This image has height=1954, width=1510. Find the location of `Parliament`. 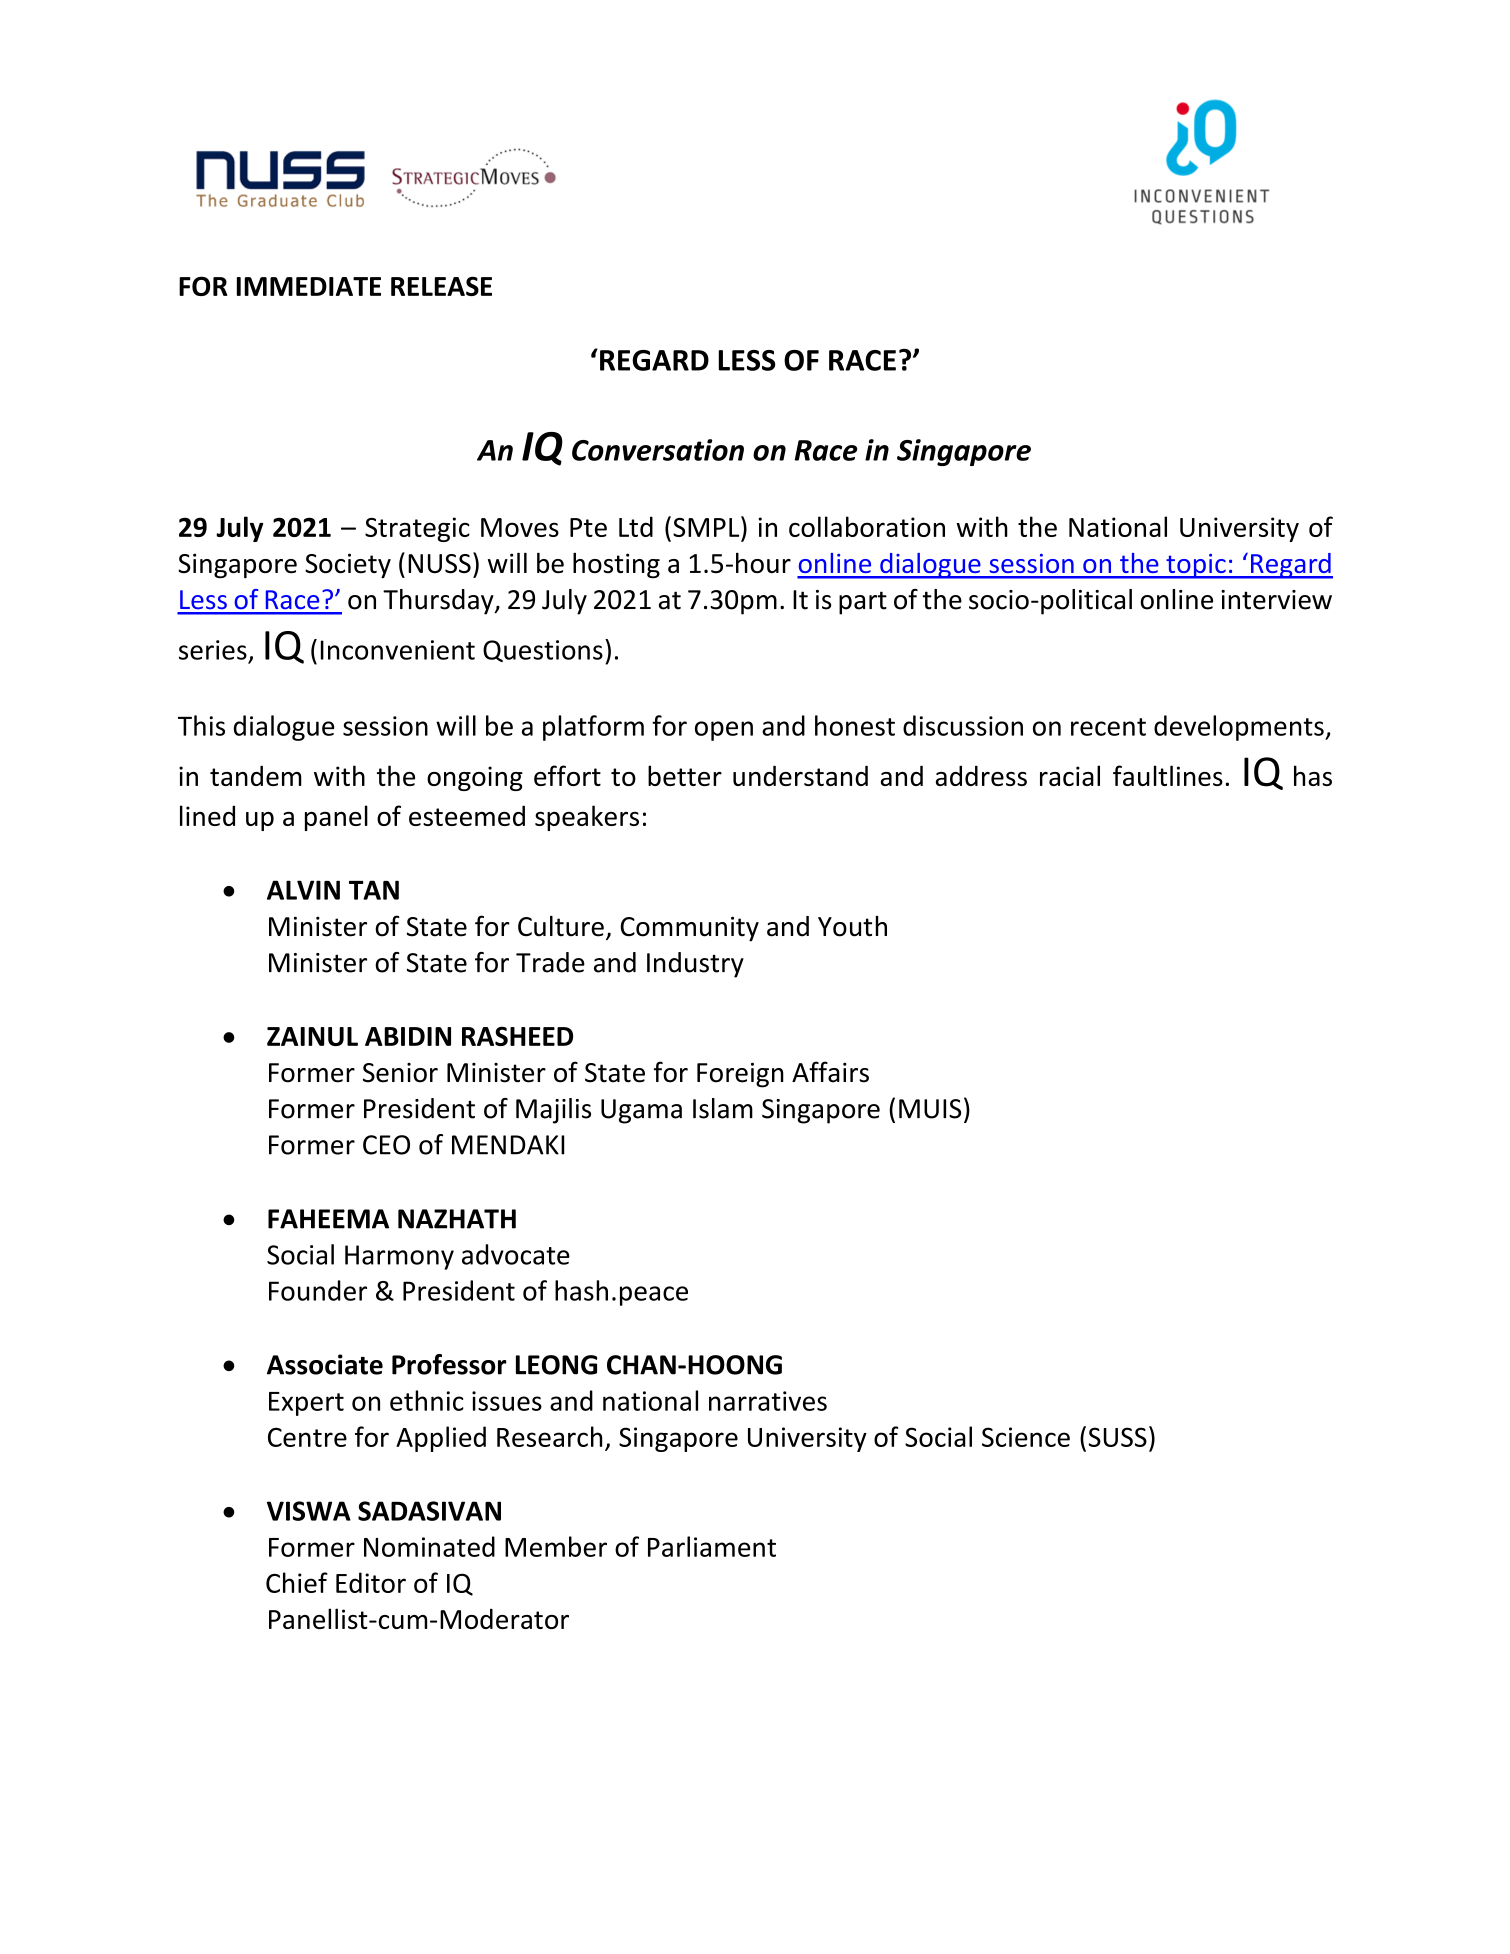

Parliament is located at coordinates (712, 1546).
